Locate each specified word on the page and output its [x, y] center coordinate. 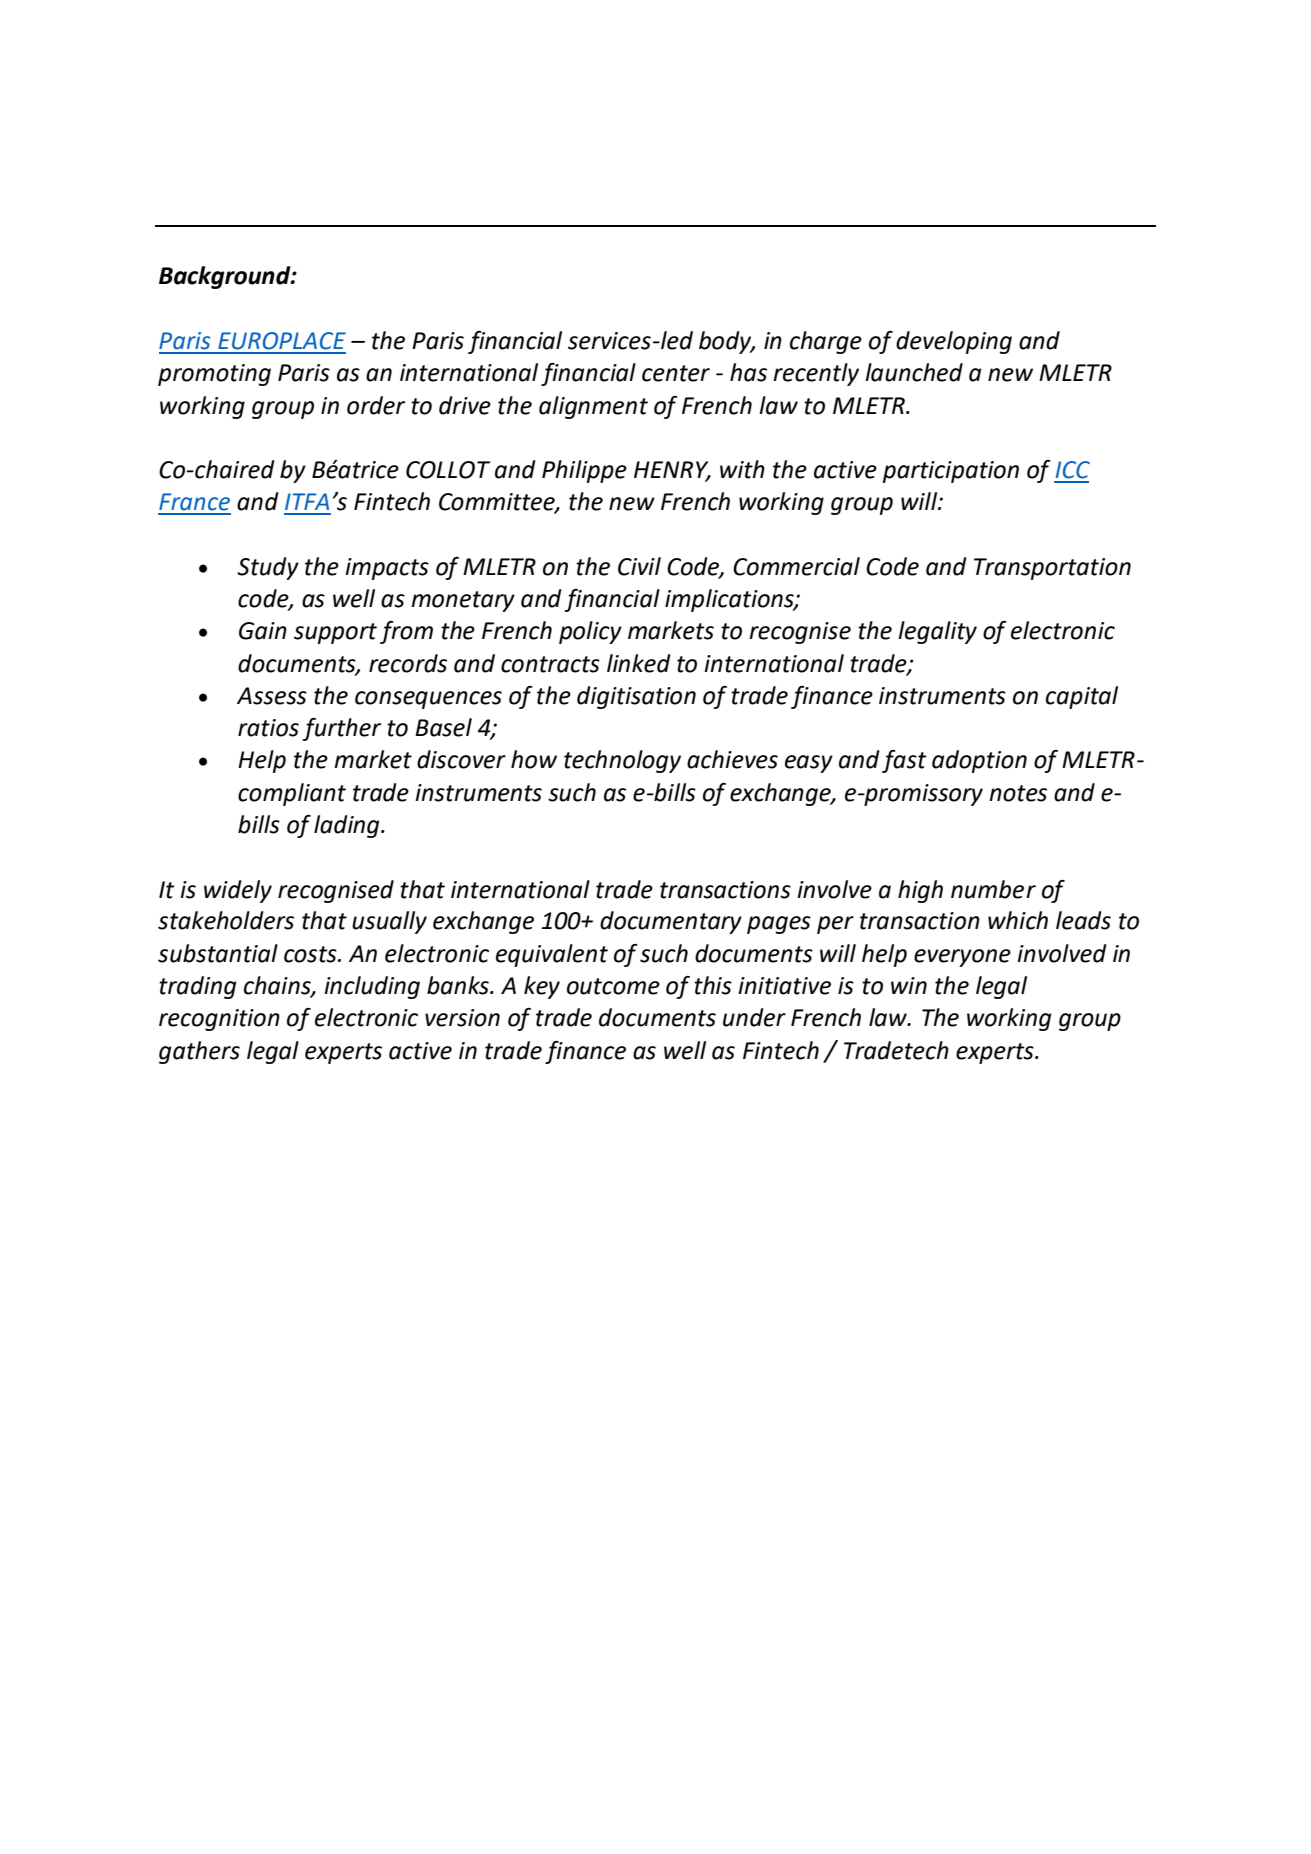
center [676, 373]
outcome [613, 986]
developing [954, 342]
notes [1018, 793]
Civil [639, 566]
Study [268, 568]
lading [348, 826]
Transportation [1052, 569]
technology [622, 761]
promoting [214, 375]
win [909, 985]
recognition [219, 1020]
